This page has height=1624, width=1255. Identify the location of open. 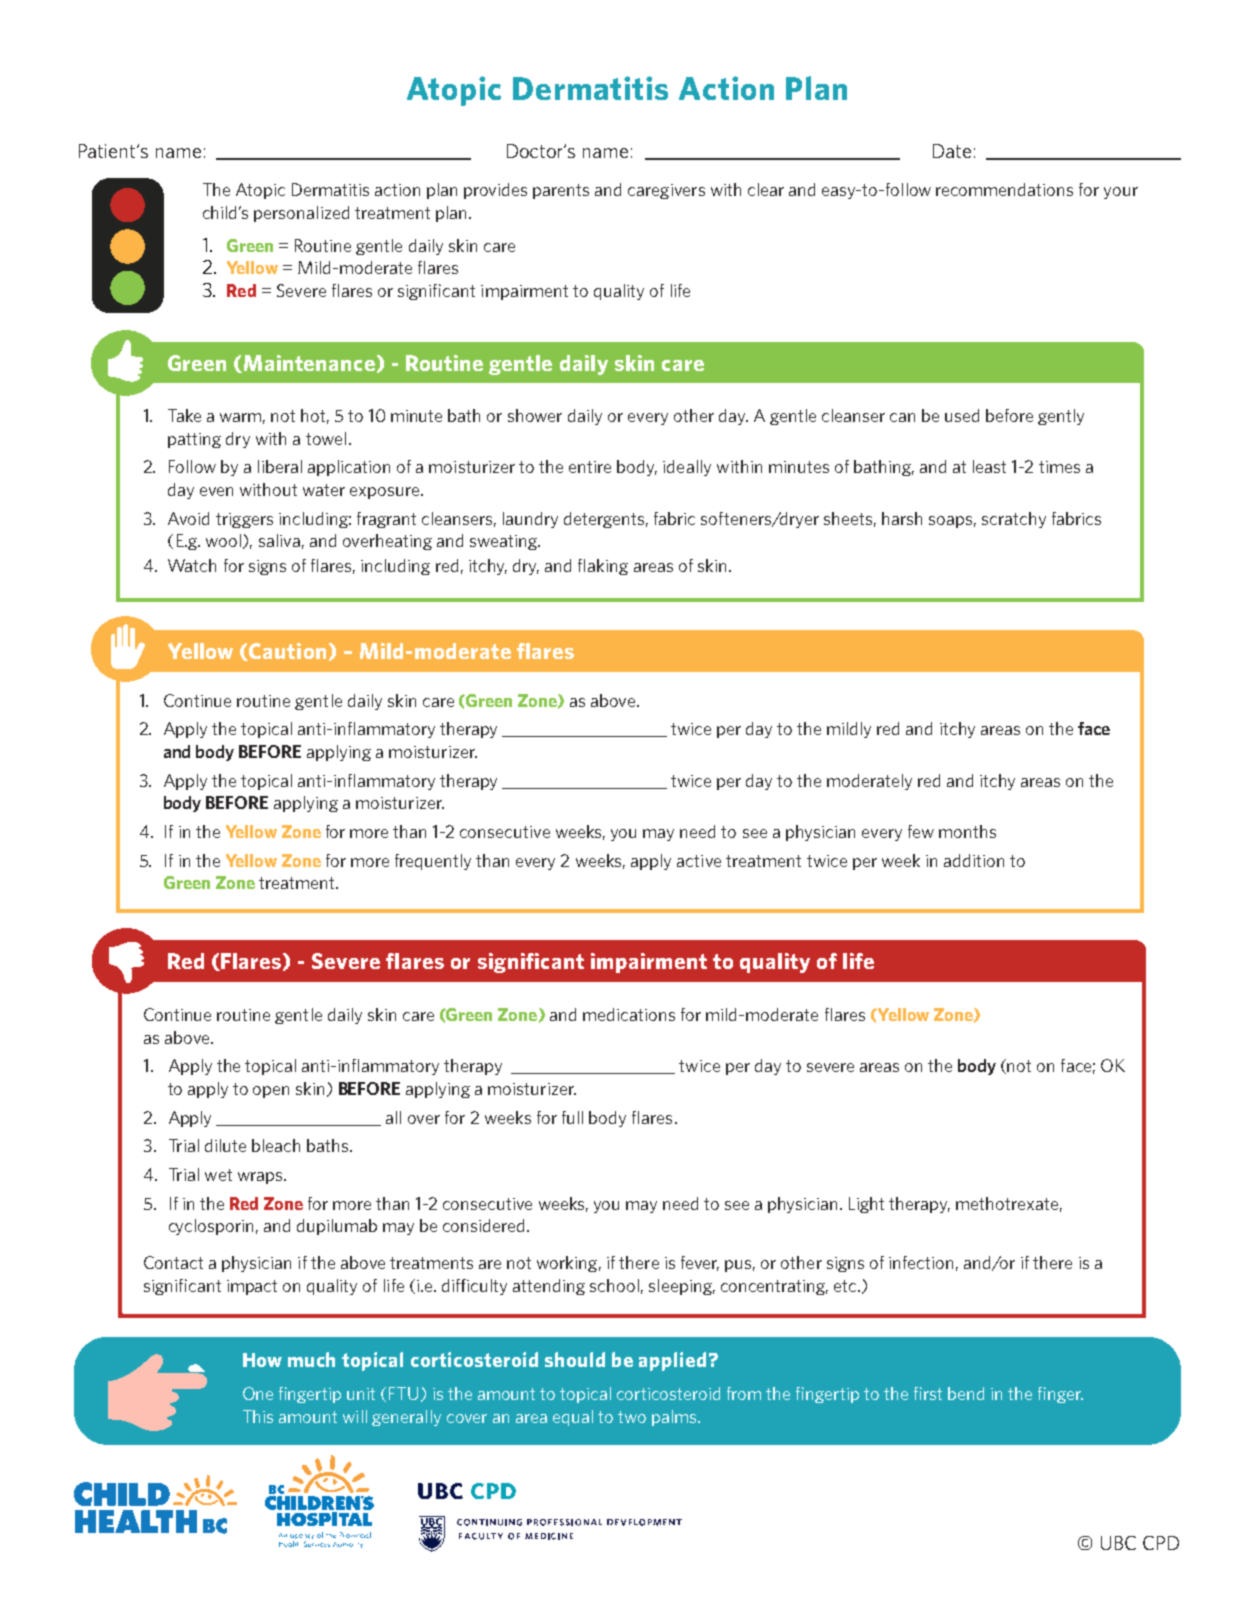
(271, 1092).
